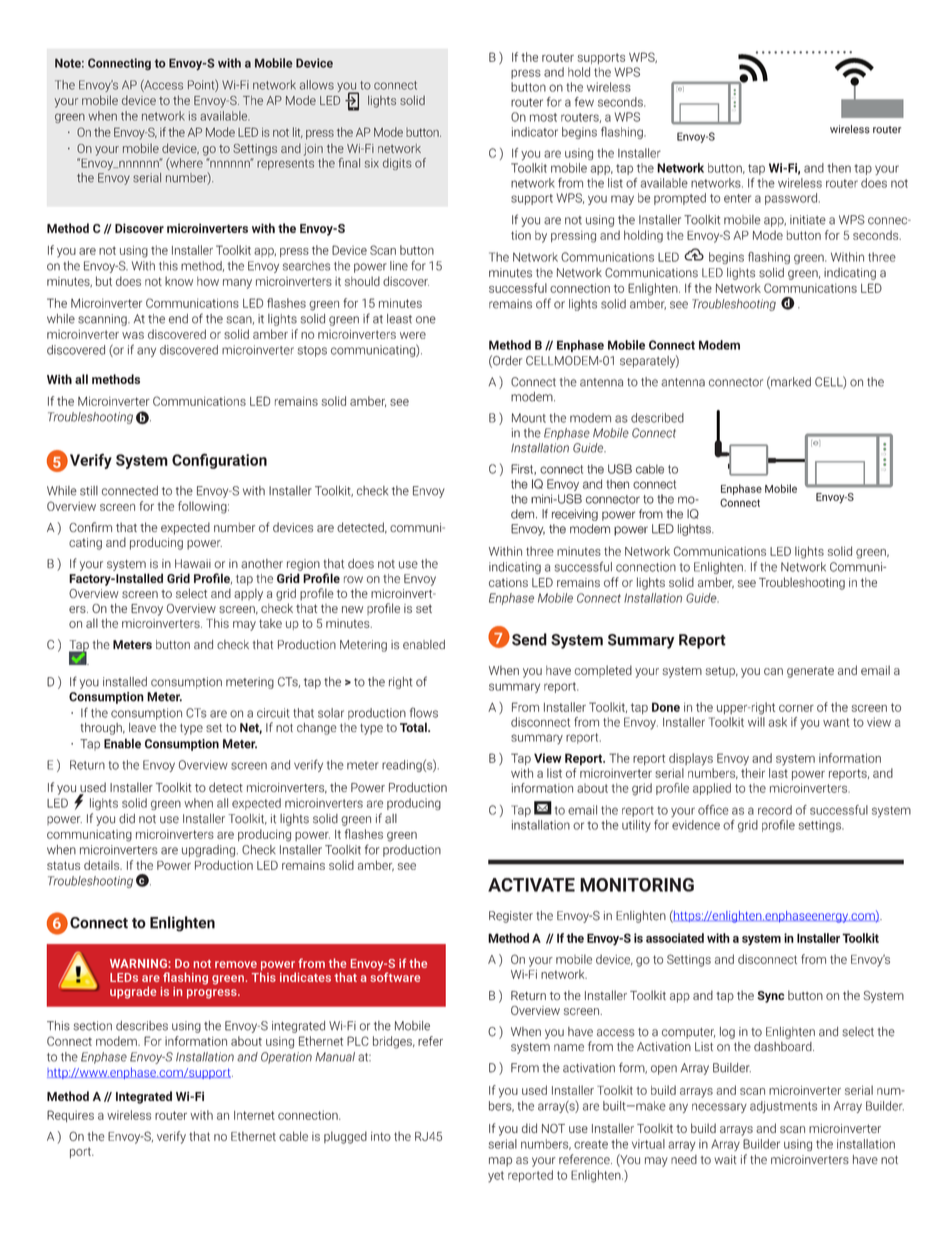  I want to click on described, so click(657, 418).
